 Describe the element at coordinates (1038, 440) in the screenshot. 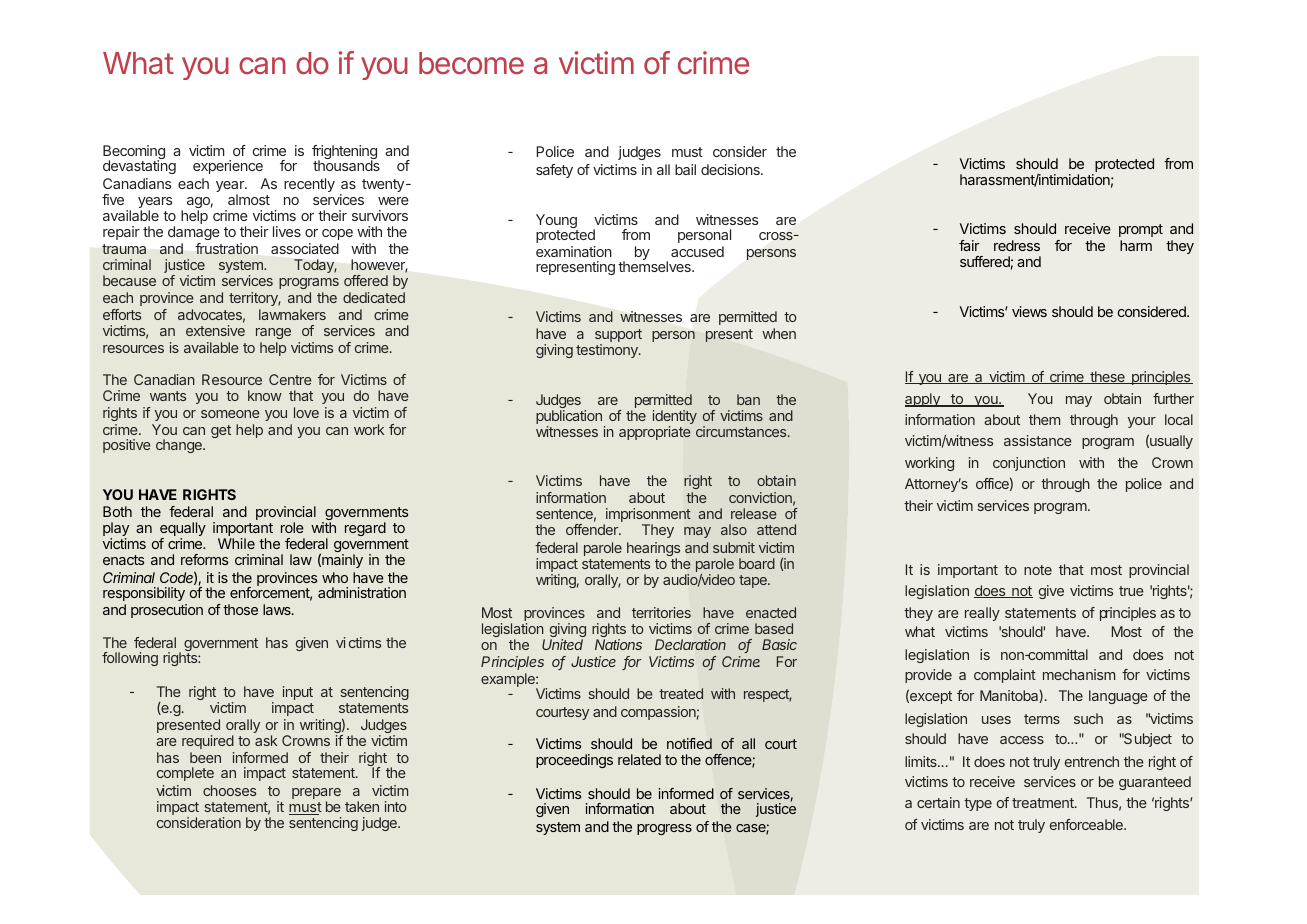

I see `assistance` at that location.
